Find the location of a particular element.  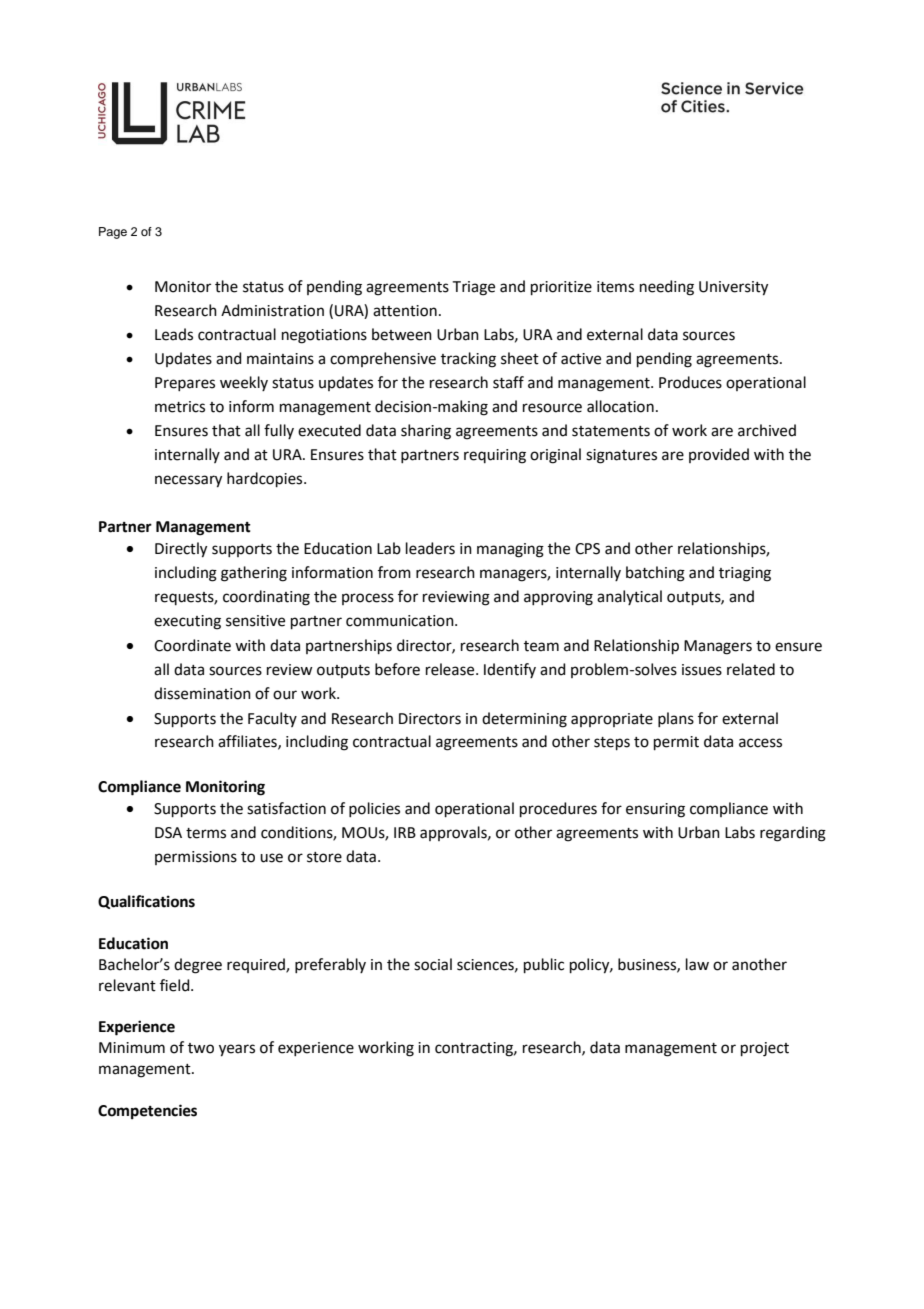

issues is located at coordinates (702, 670).
